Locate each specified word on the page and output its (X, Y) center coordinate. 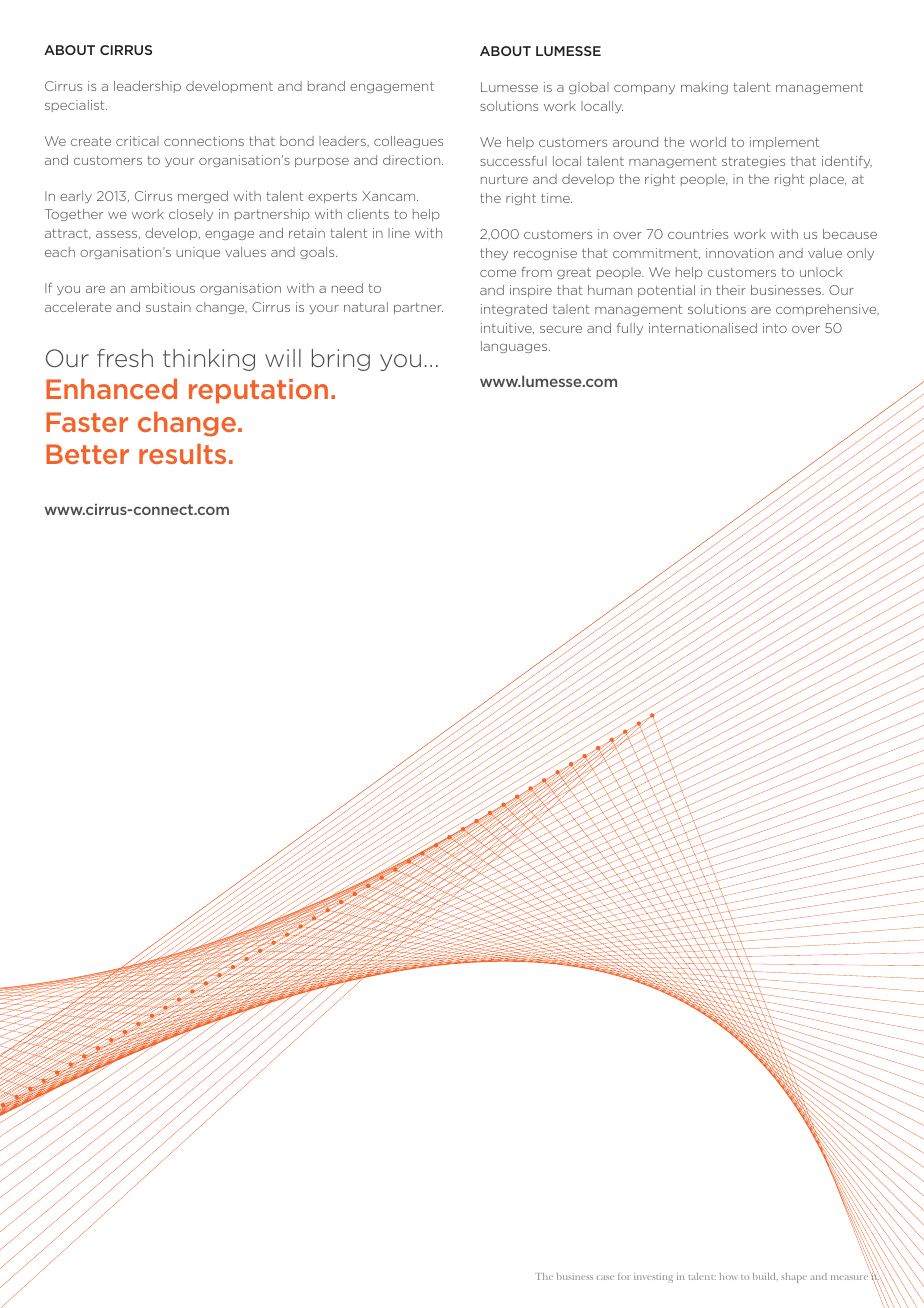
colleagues (408, 142)
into (775, 328)
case (605, 1277)
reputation (258, 391)
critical (137, 141)
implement (784, 143)
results (182, 453)
